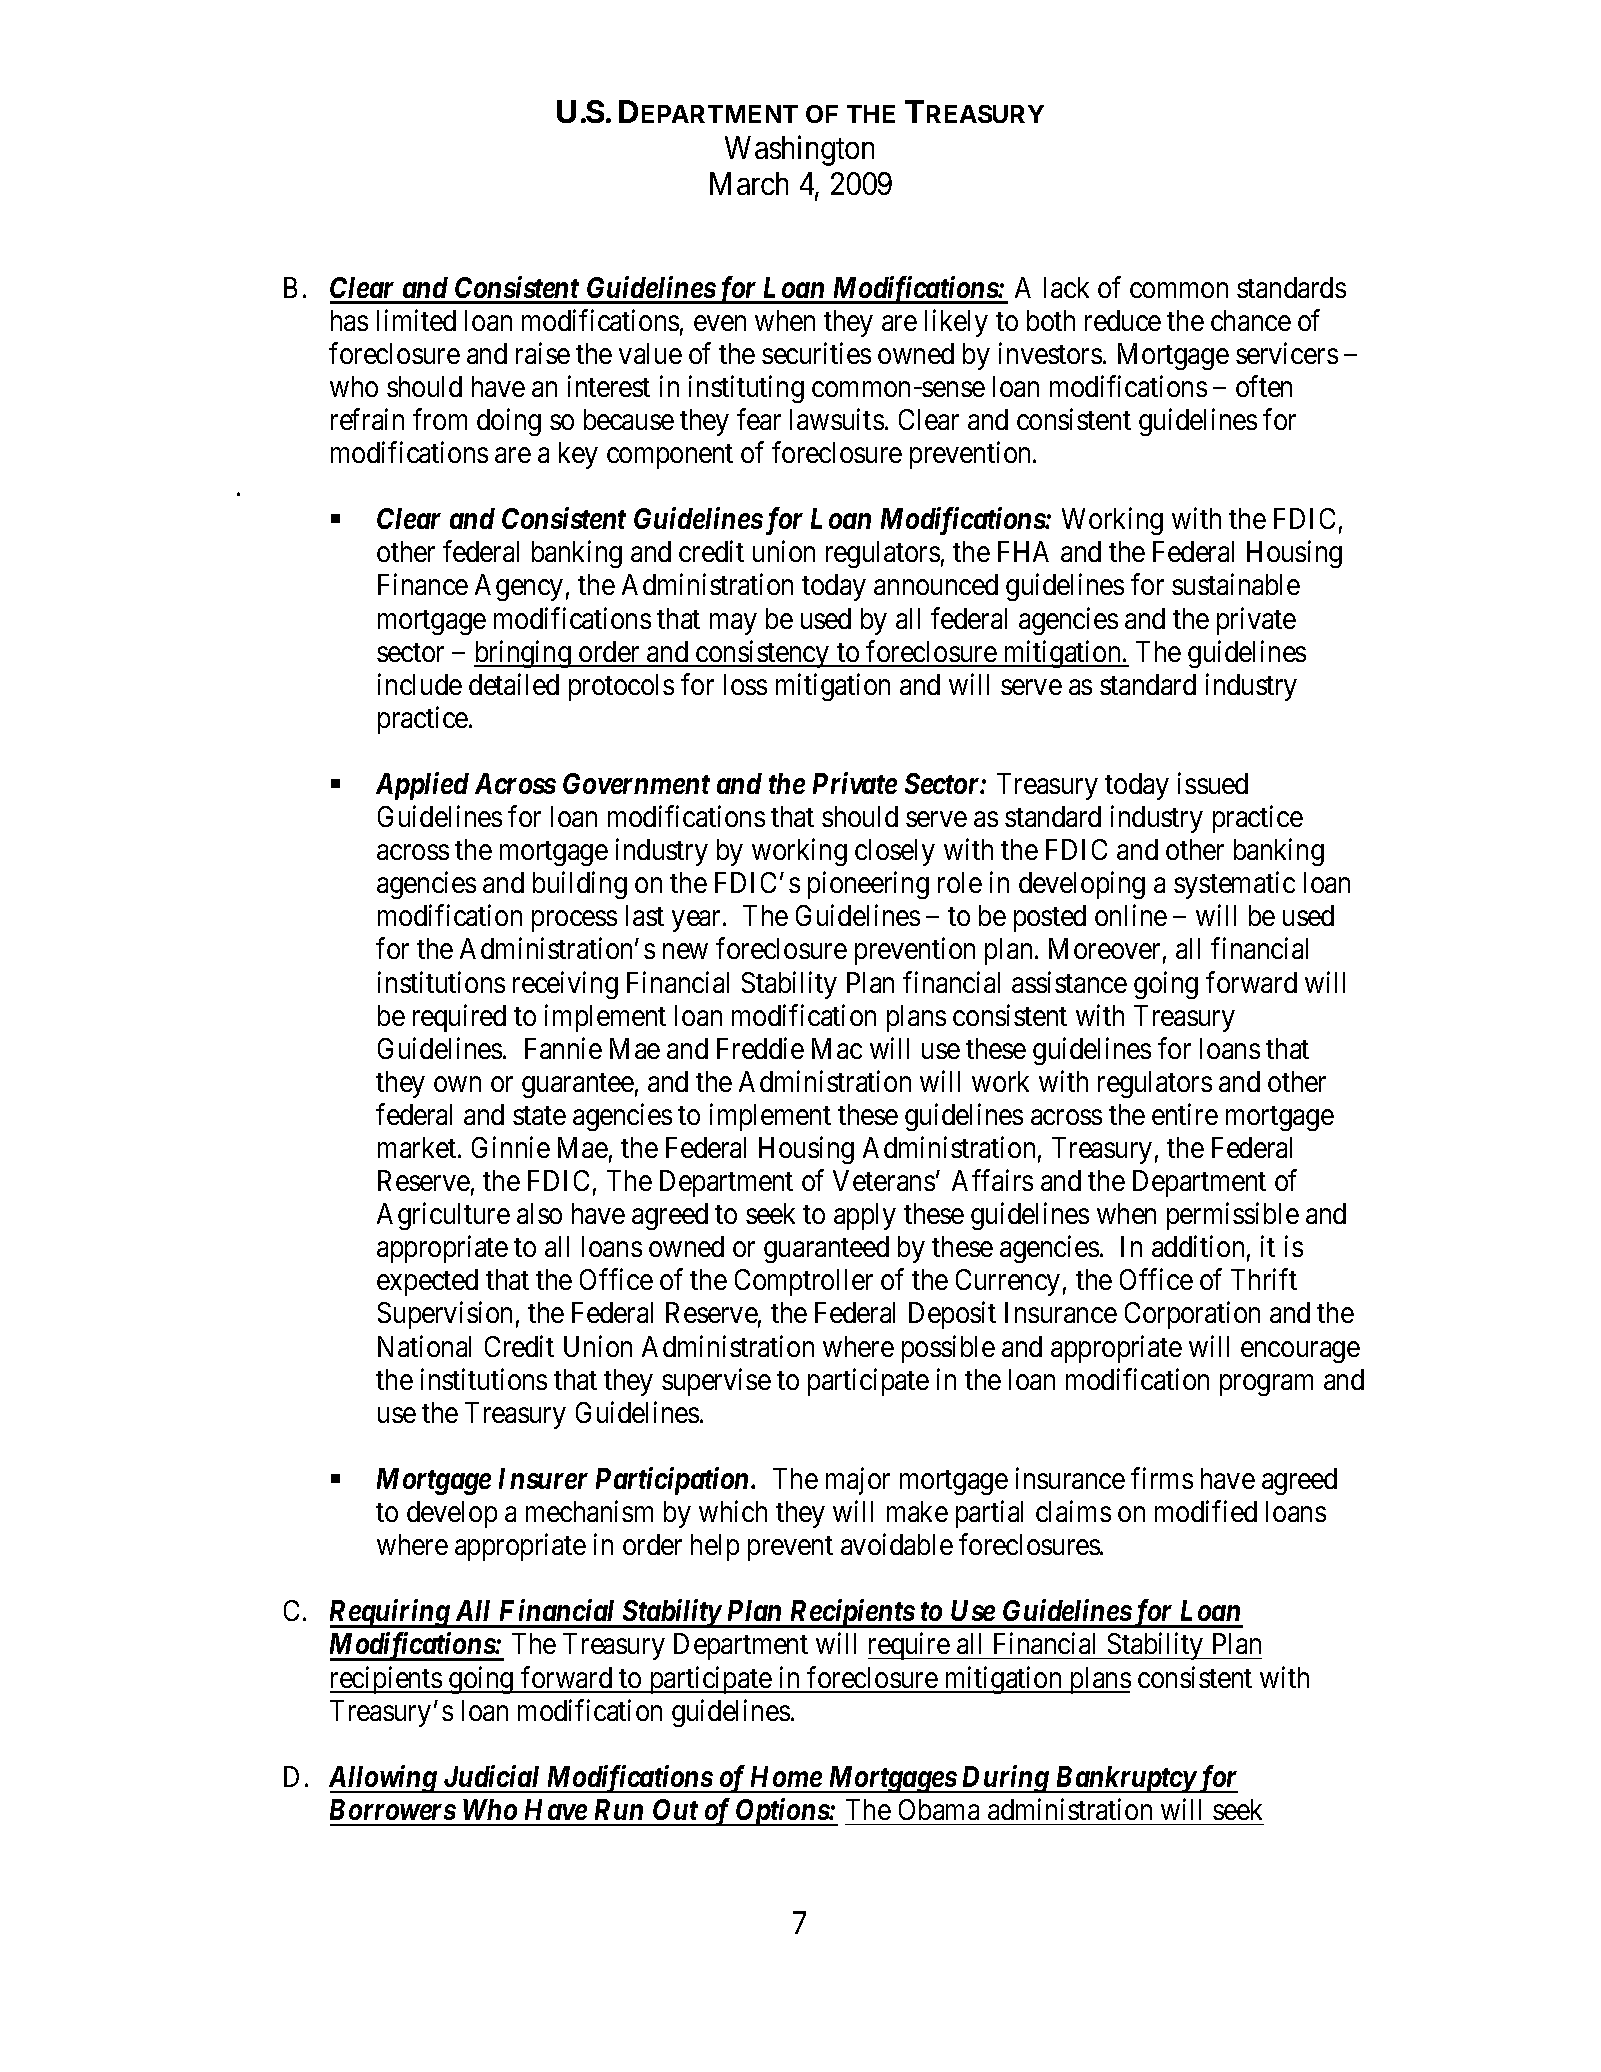 The height and width of the screenshot is (2072, 1601). What do you see at coordinates (1123, 320) in the screenshot?
I see `reduce` at bounding box center [1123, 320].
